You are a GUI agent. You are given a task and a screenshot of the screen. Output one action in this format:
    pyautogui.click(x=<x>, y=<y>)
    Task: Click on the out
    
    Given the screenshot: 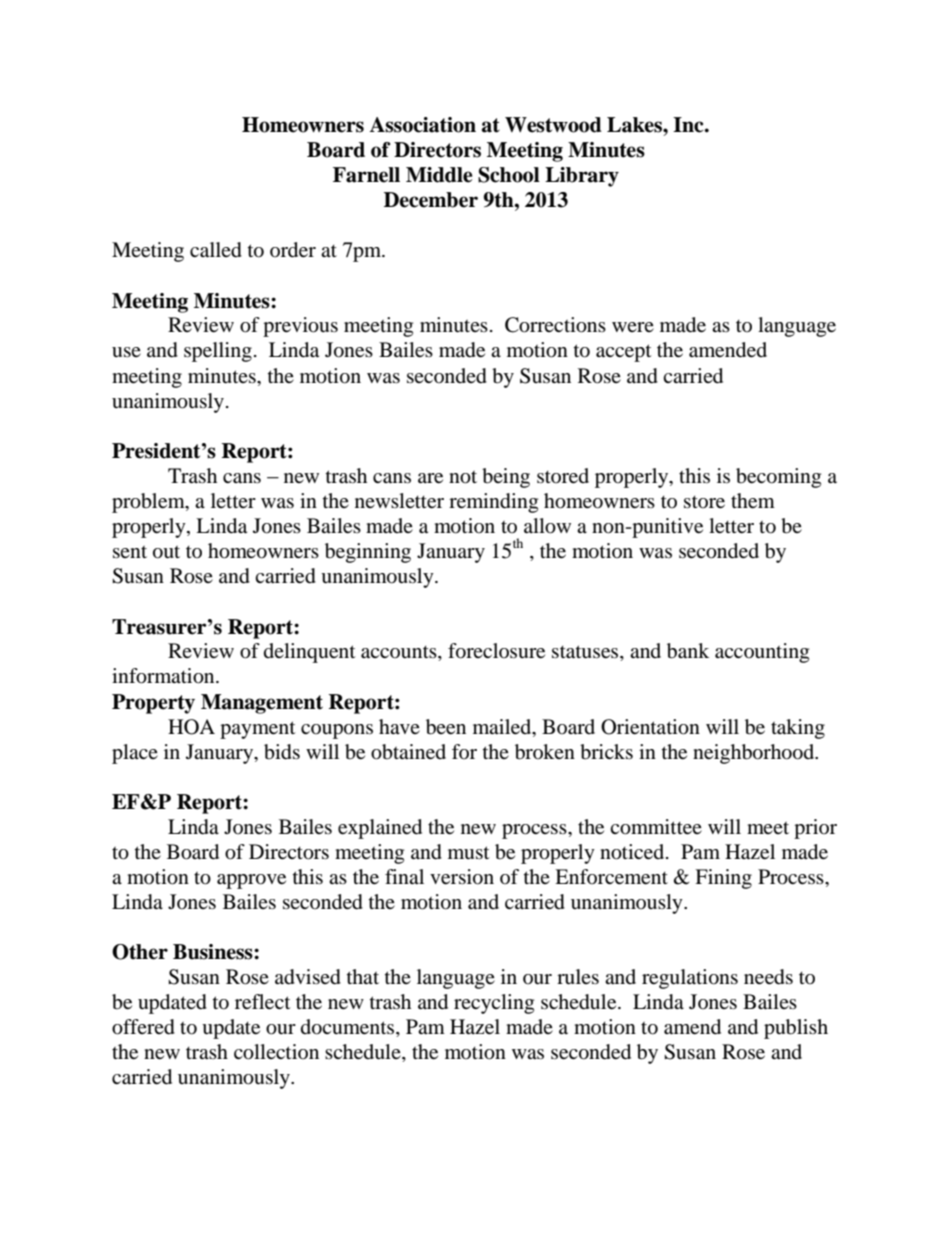 What is the action you would take?
    pyautogui.click(x=166, y=552)
